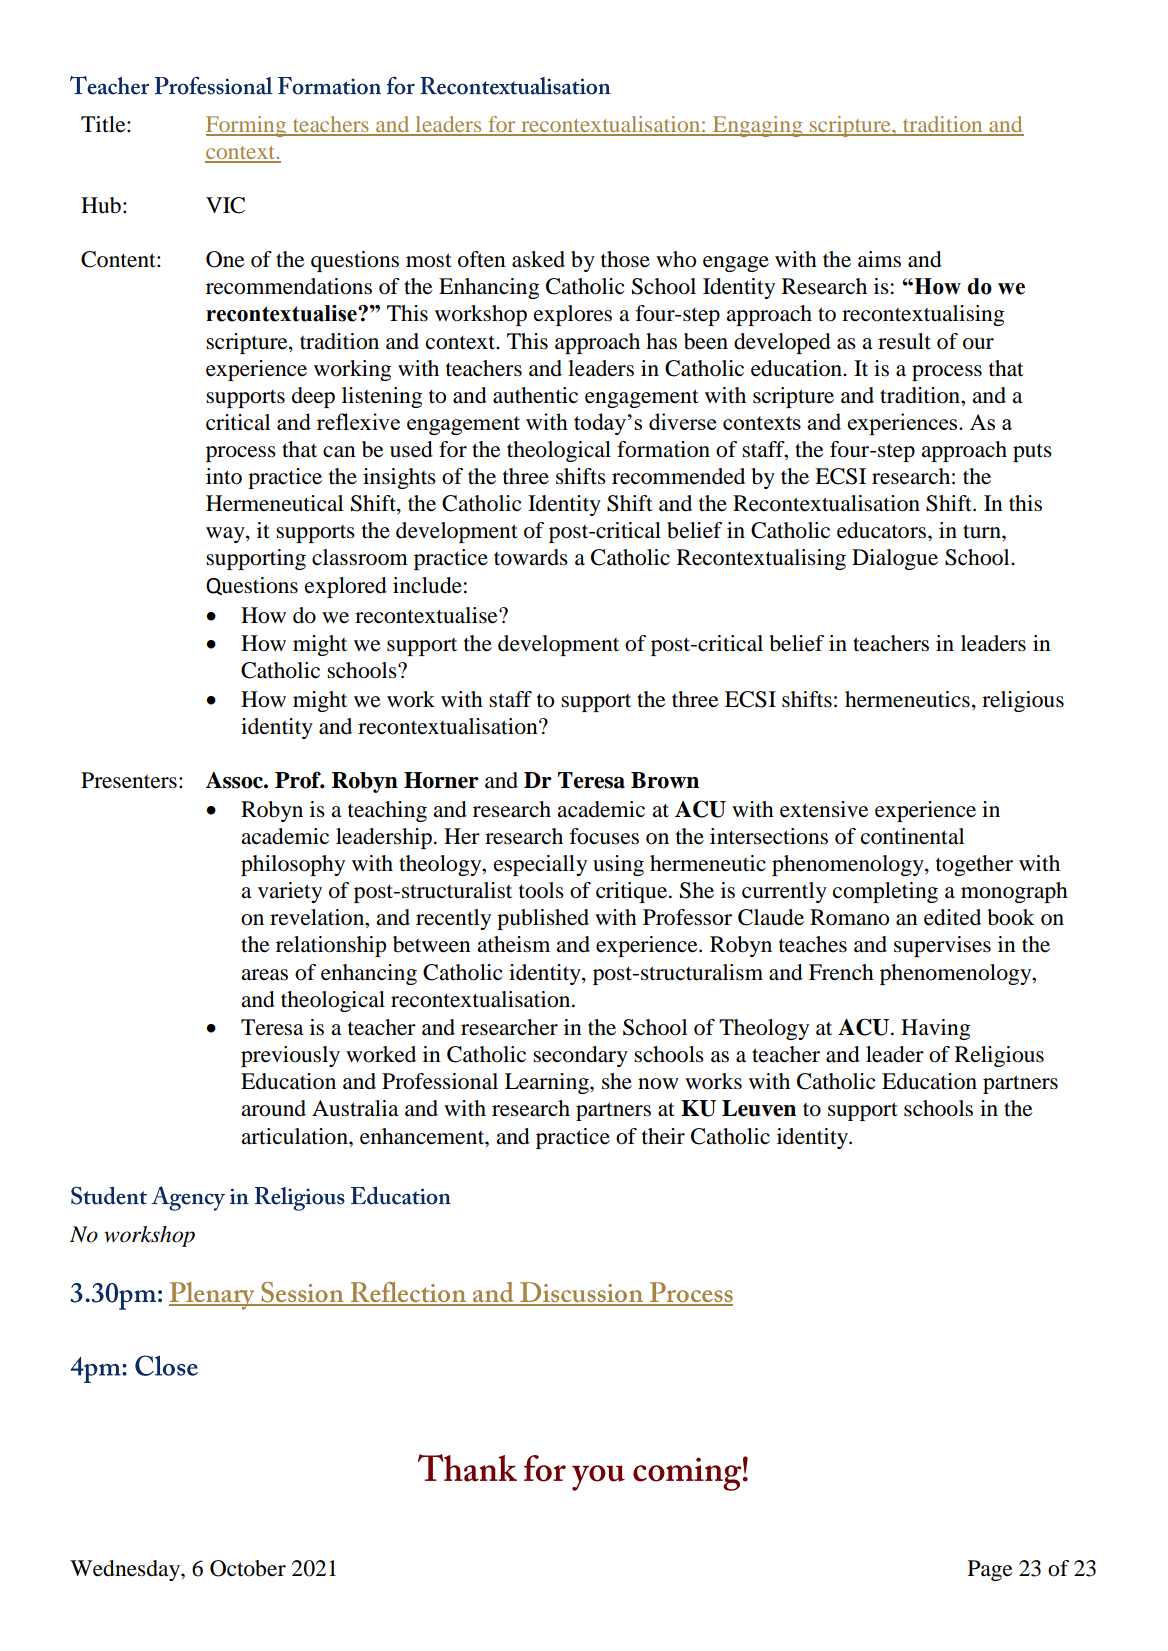 The height and width of the page is (1651, 1168). Describe the element at coordinates (879, 259) in the page. I see `aims` at that location.
